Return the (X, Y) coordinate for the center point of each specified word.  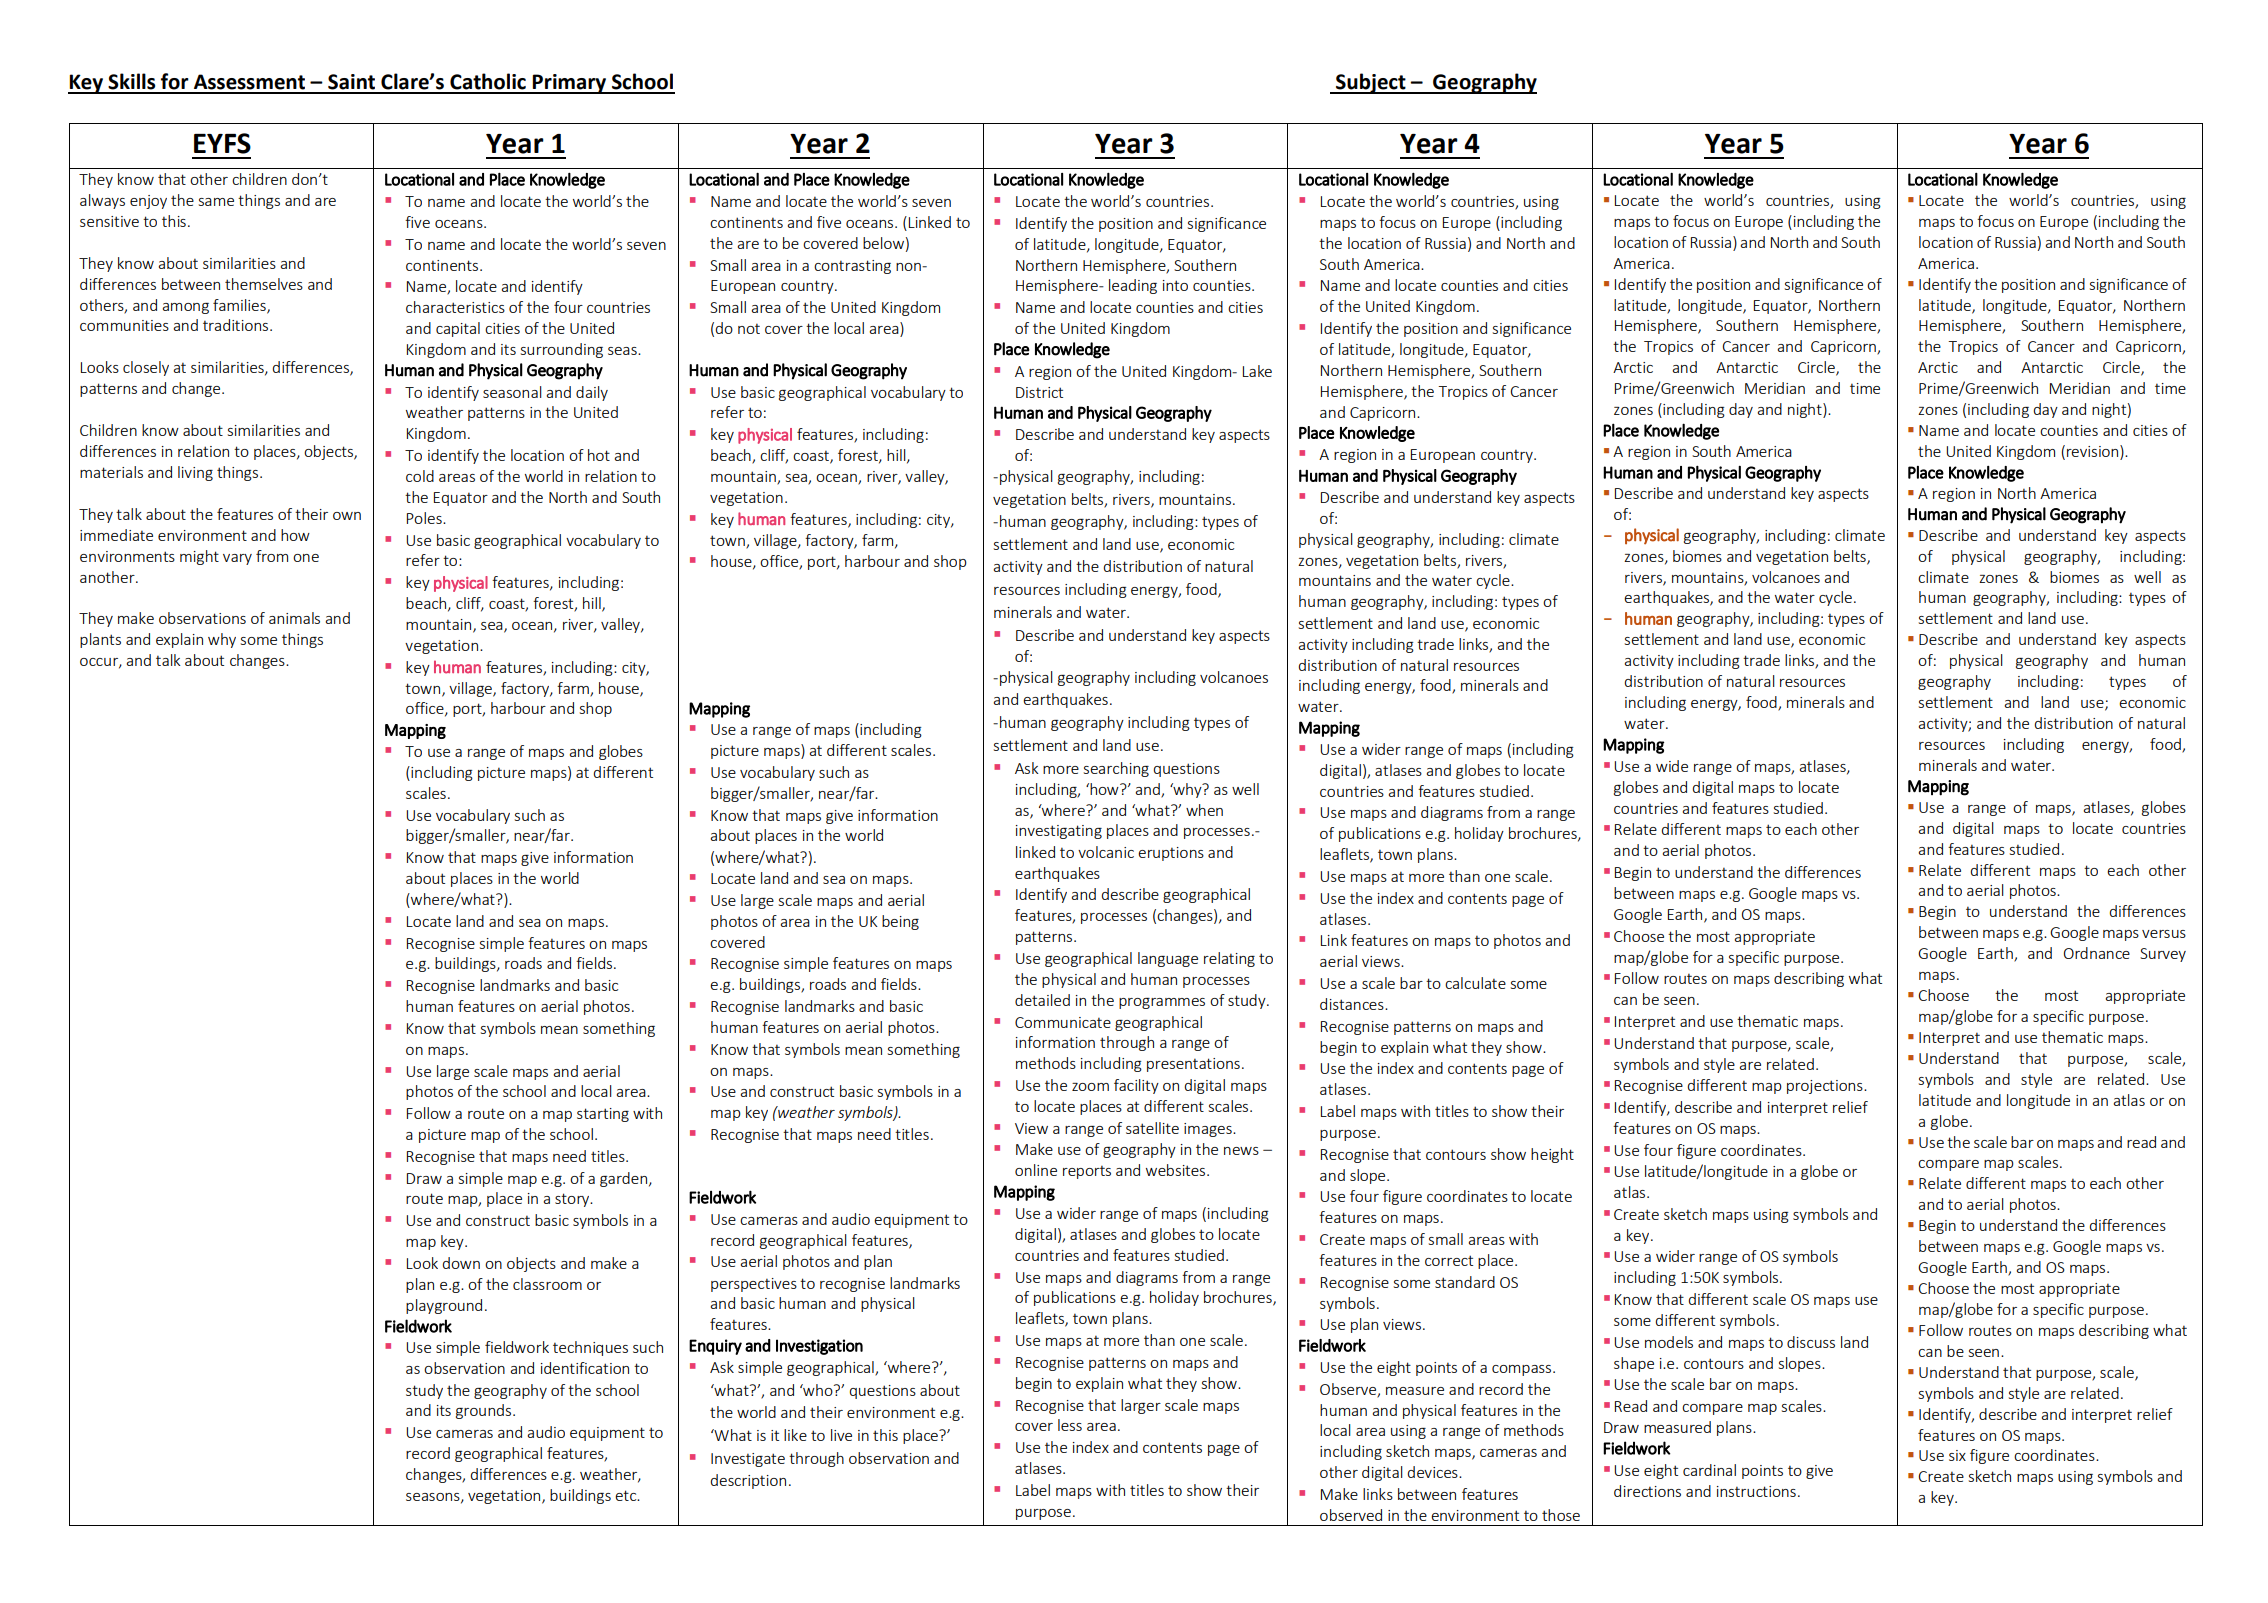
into (1175, 285)
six (1957, 1455)
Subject (1371, 83)
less (1070, 1425)
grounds (485, 1411)
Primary (569, 84)
